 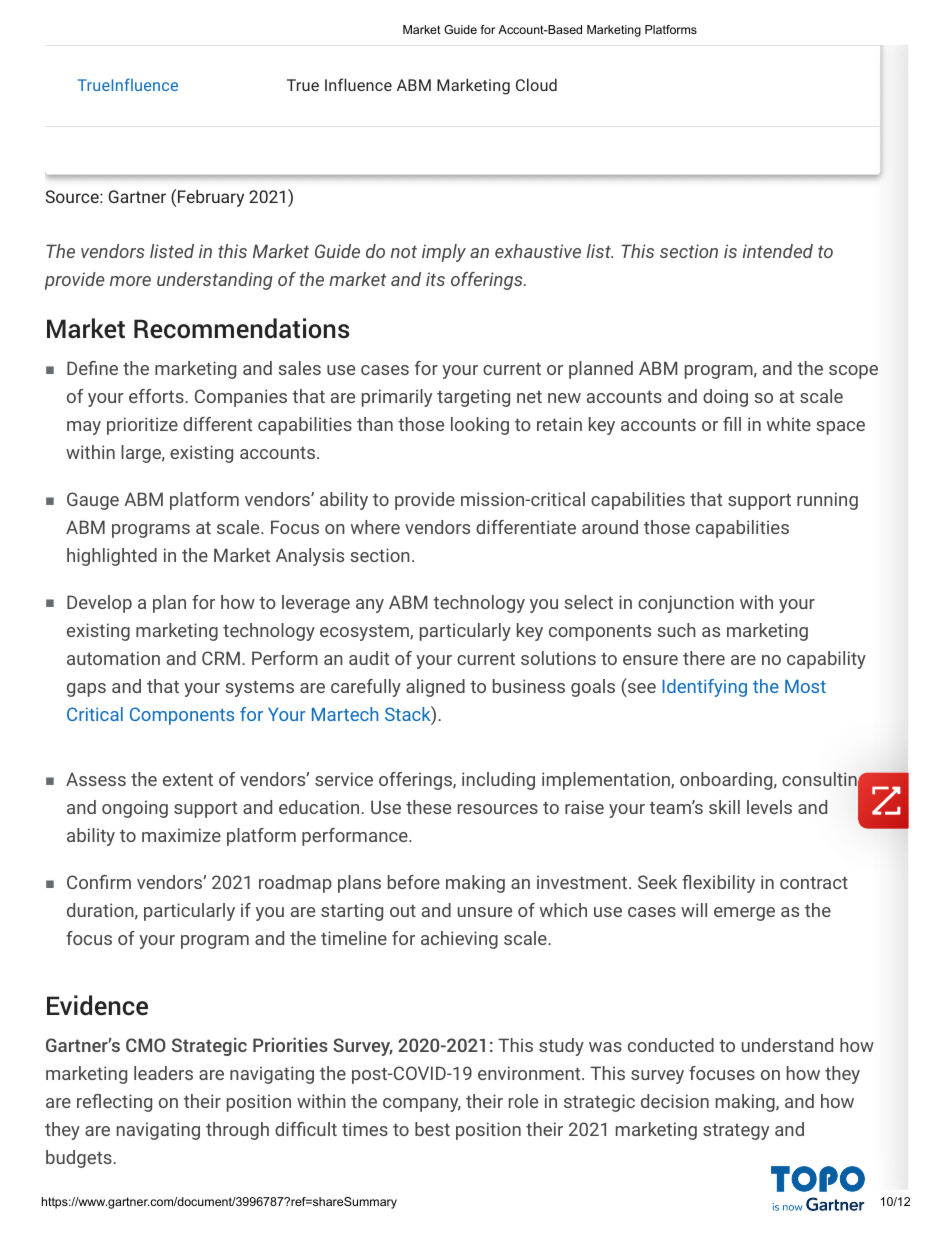 I want to click on through, so click(x=237, y=1131).
